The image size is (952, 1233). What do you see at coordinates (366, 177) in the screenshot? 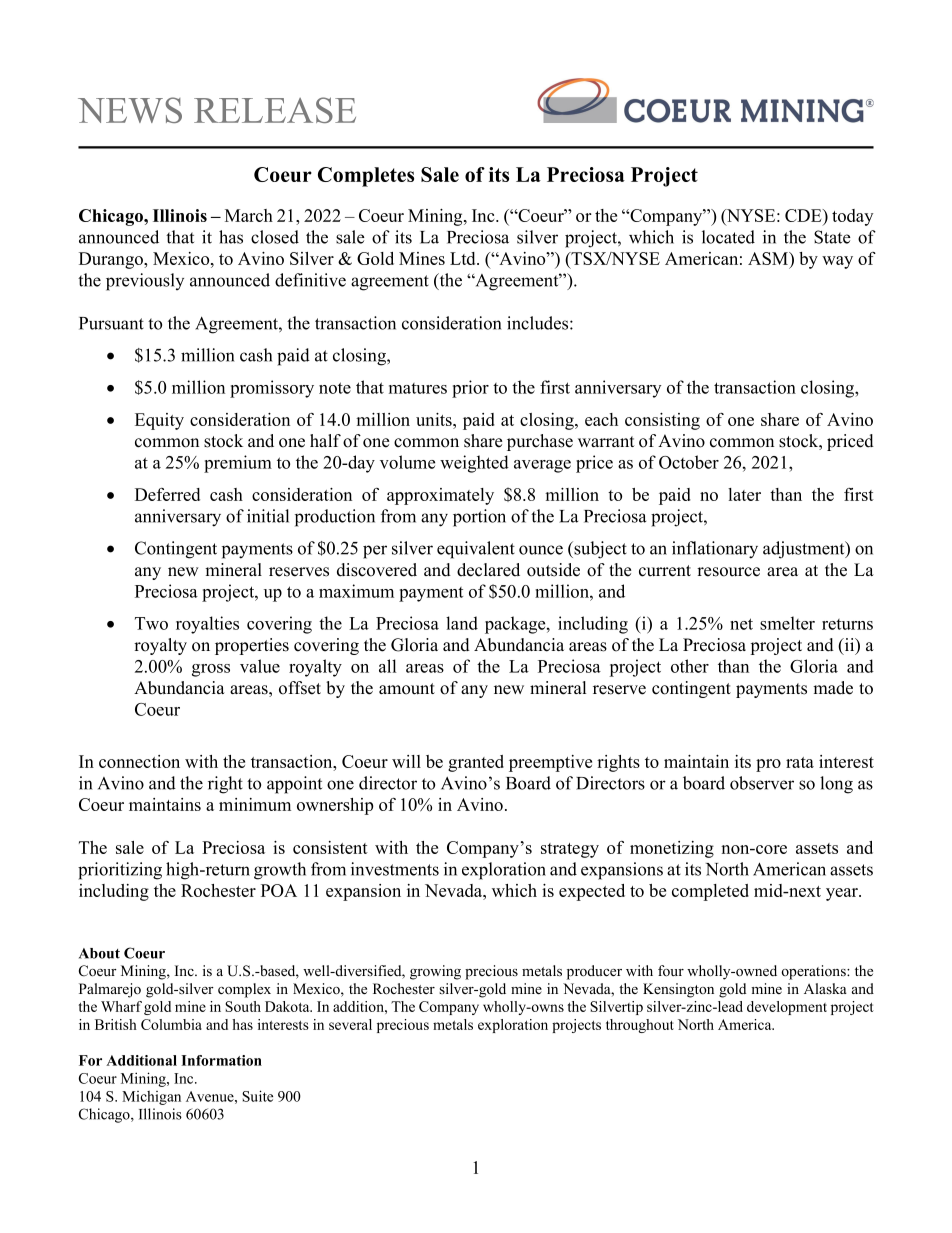
I see `Completes` at bounding box center [366, 177].
